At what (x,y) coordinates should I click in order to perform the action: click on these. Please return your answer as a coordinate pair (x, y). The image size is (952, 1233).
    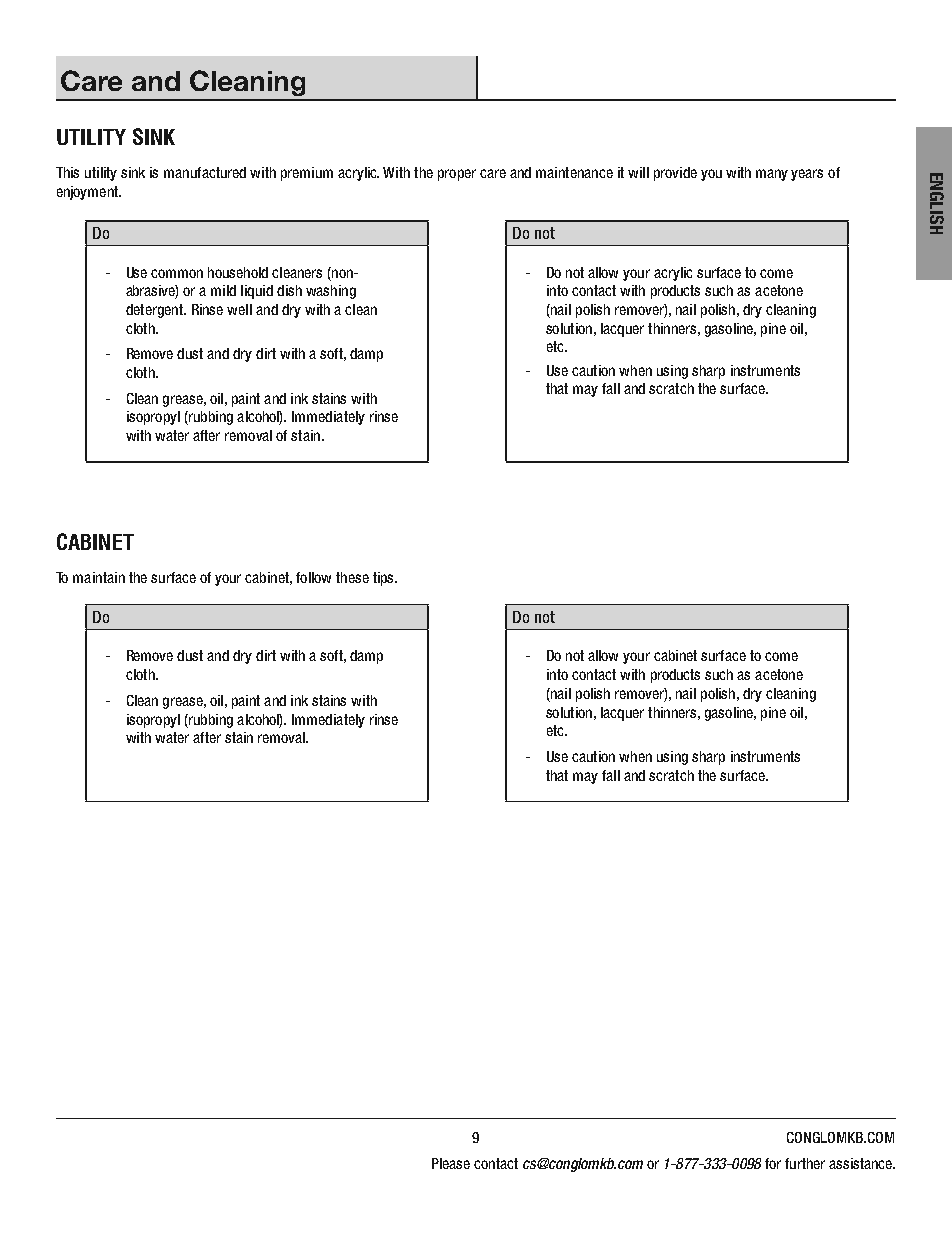
    Looking at the image, I should click on (352, 577).
